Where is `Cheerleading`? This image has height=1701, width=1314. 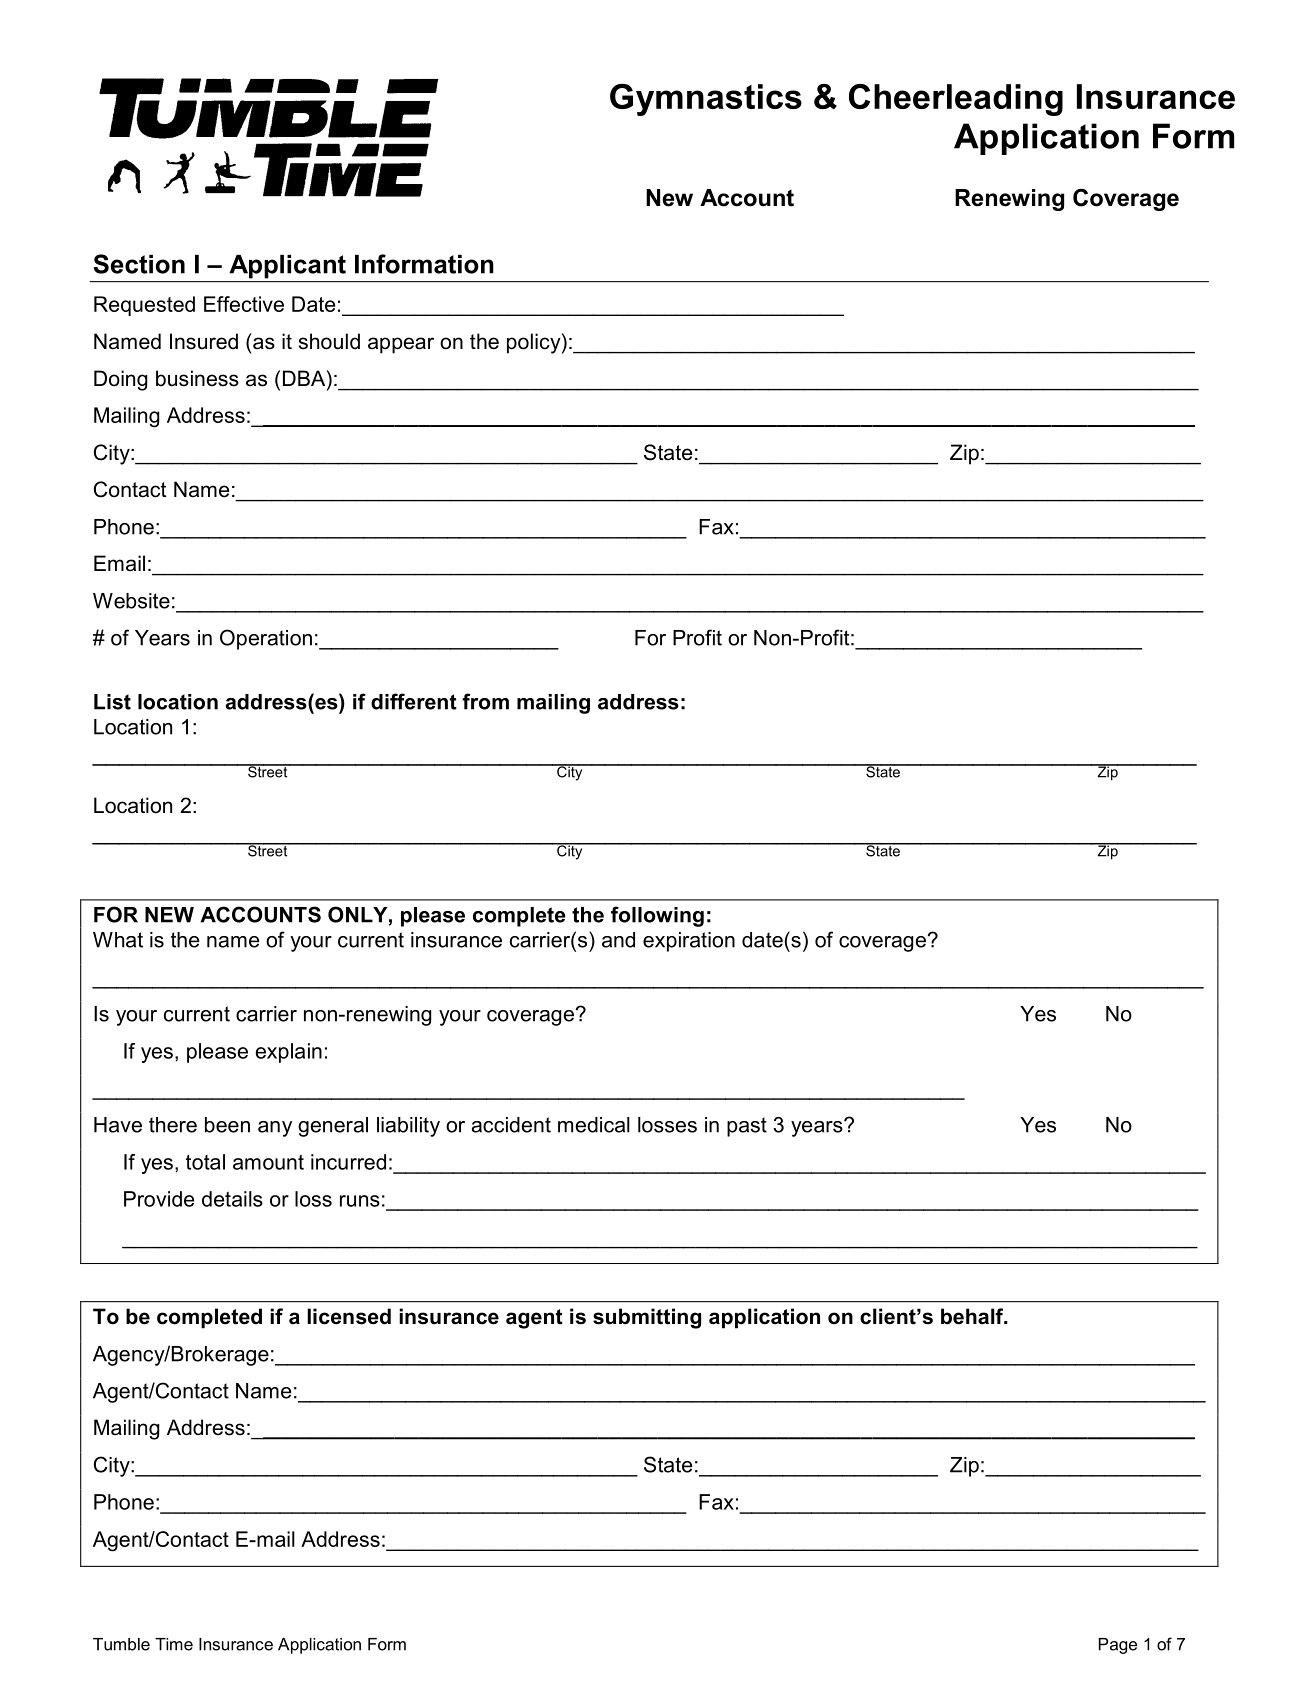
Cheerleading is located at coordinates (956, 100).
